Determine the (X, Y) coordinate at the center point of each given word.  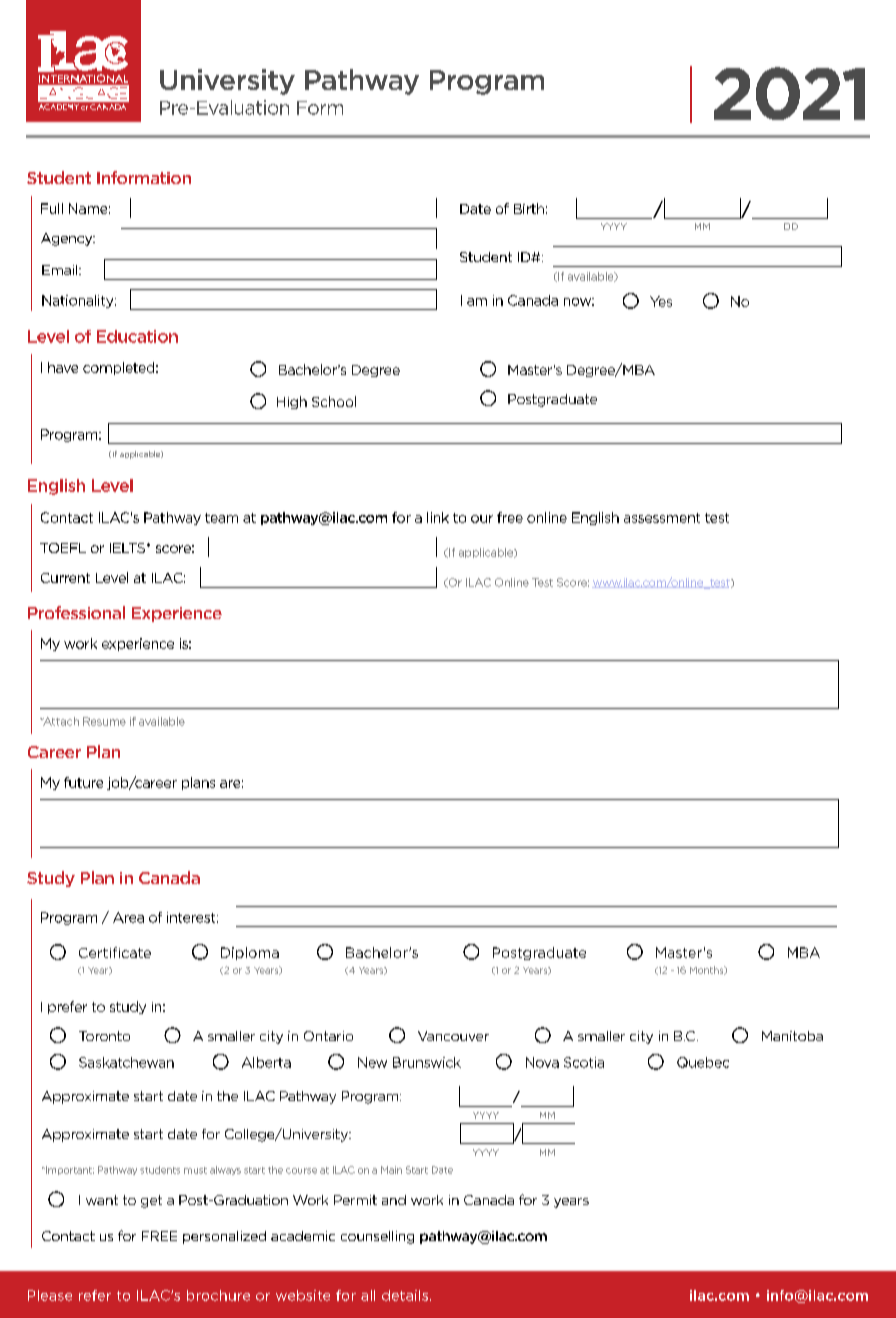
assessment (662, 518)
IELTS (129, 548)
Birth (529, 208)
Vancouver (453, 1036)
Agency (68, 239)
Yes (661, 301)
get (151, 1201)
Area (128, 917)
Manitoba (792, 1036)
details (406, 1295)
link (438, 517)
